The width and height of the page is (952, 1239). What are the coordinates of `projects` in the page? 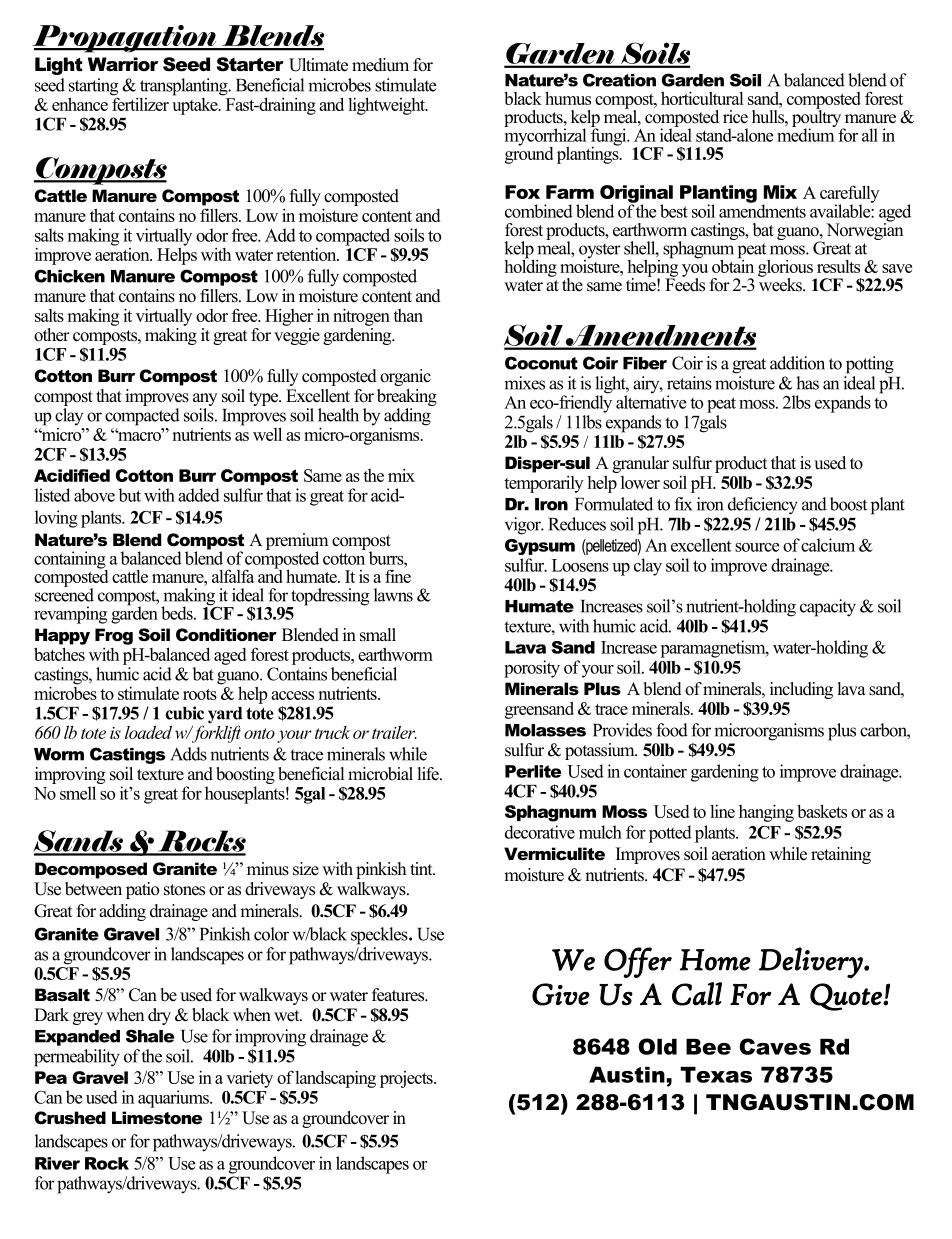 It's located at (407, 1079).
